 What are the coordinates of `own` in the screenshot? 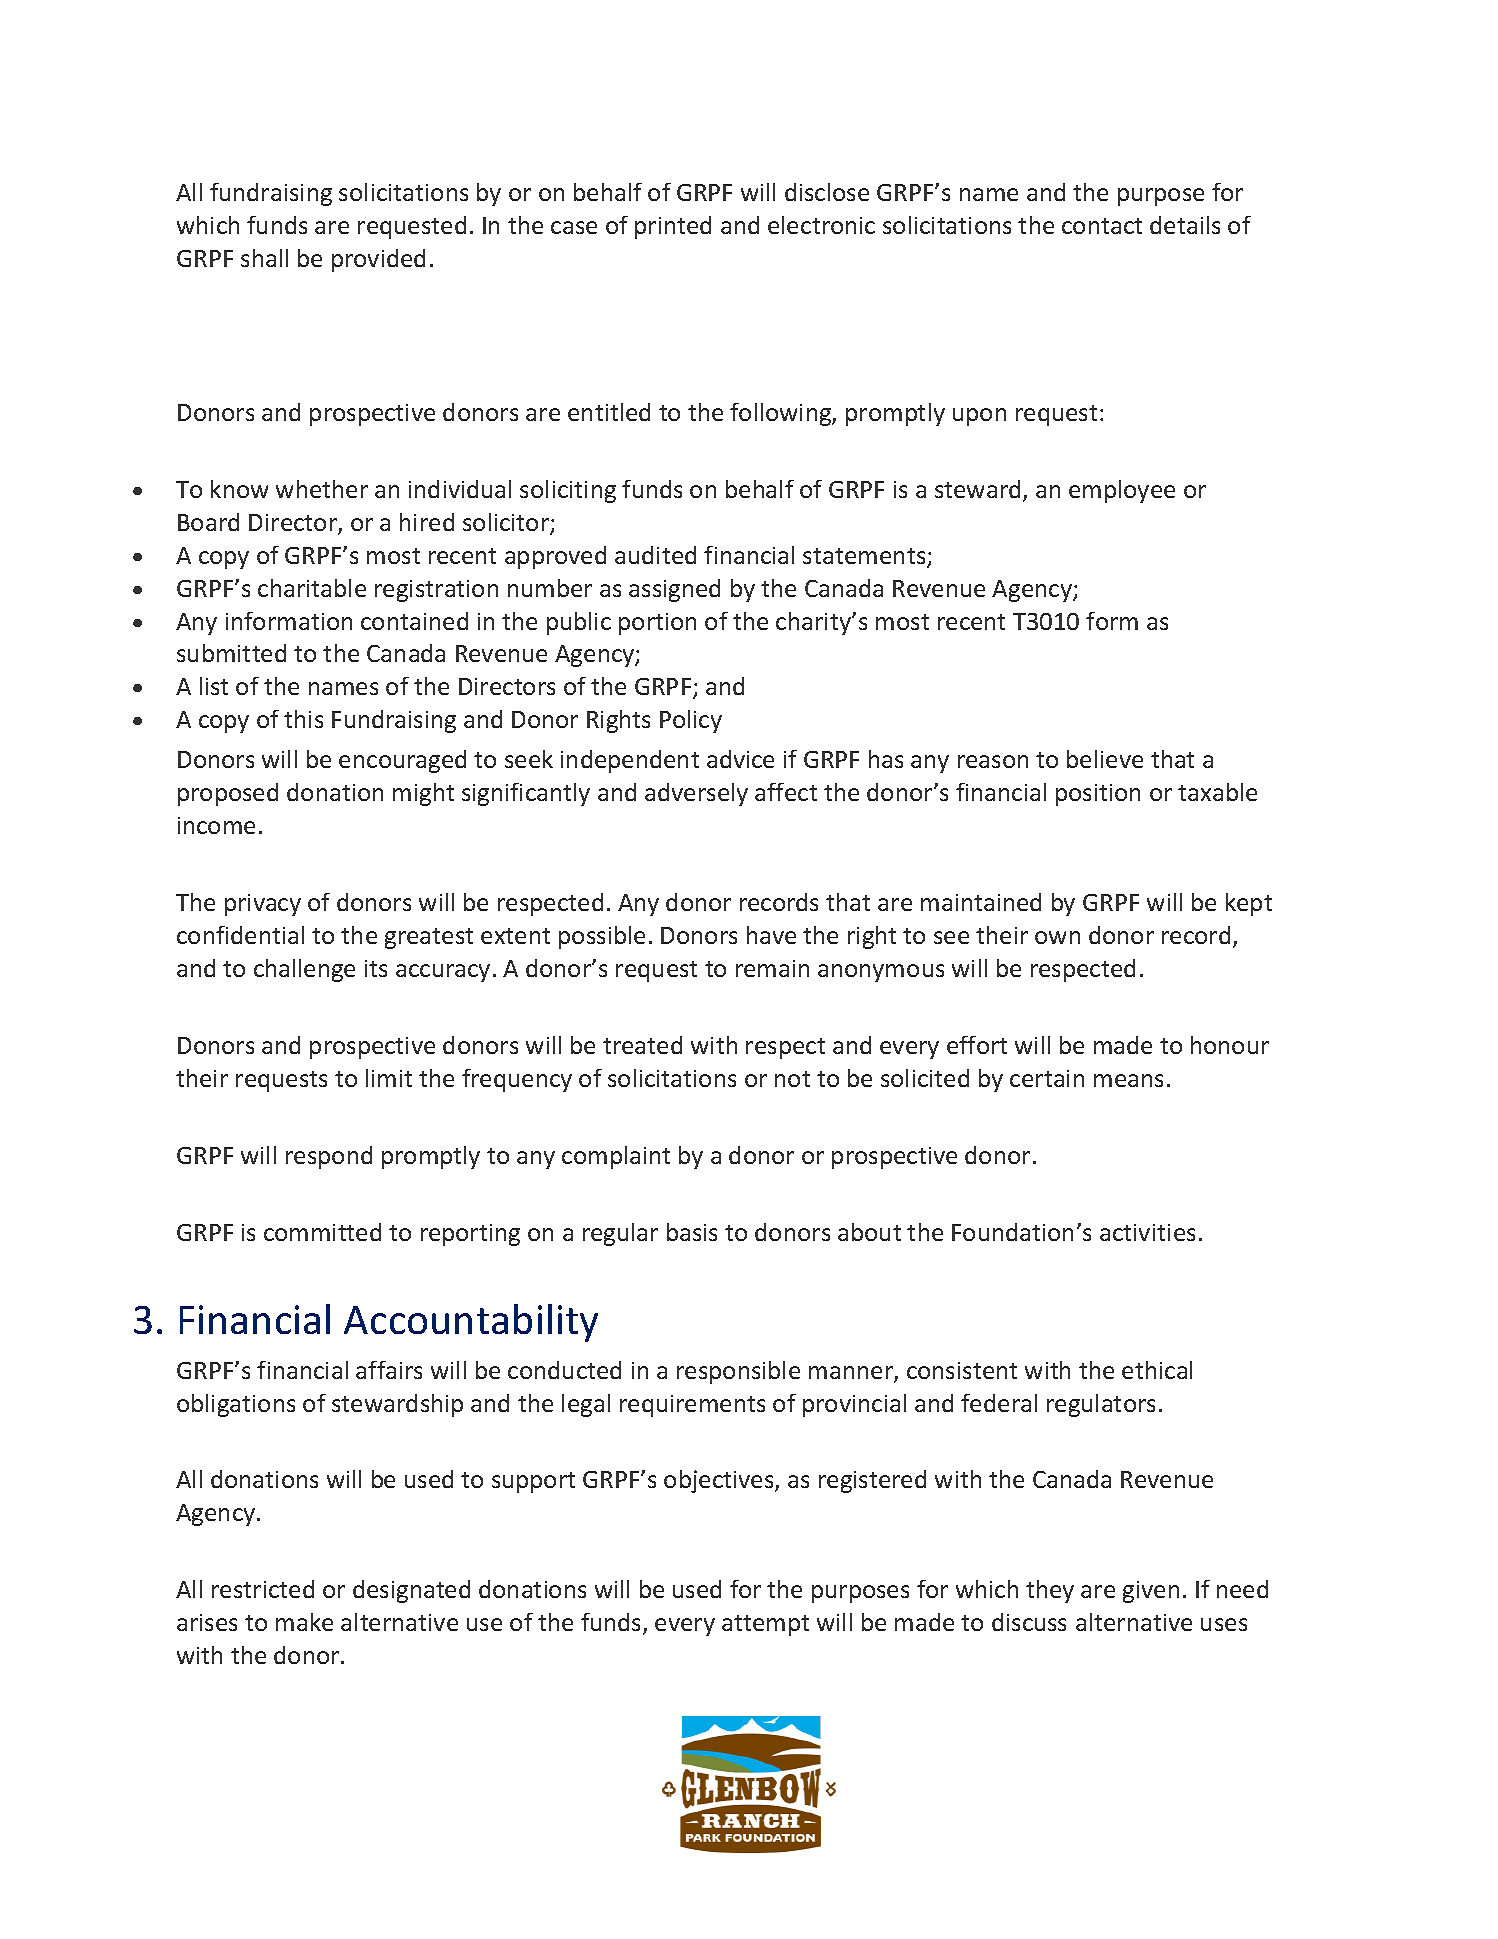 It's located at (1057, 937).
